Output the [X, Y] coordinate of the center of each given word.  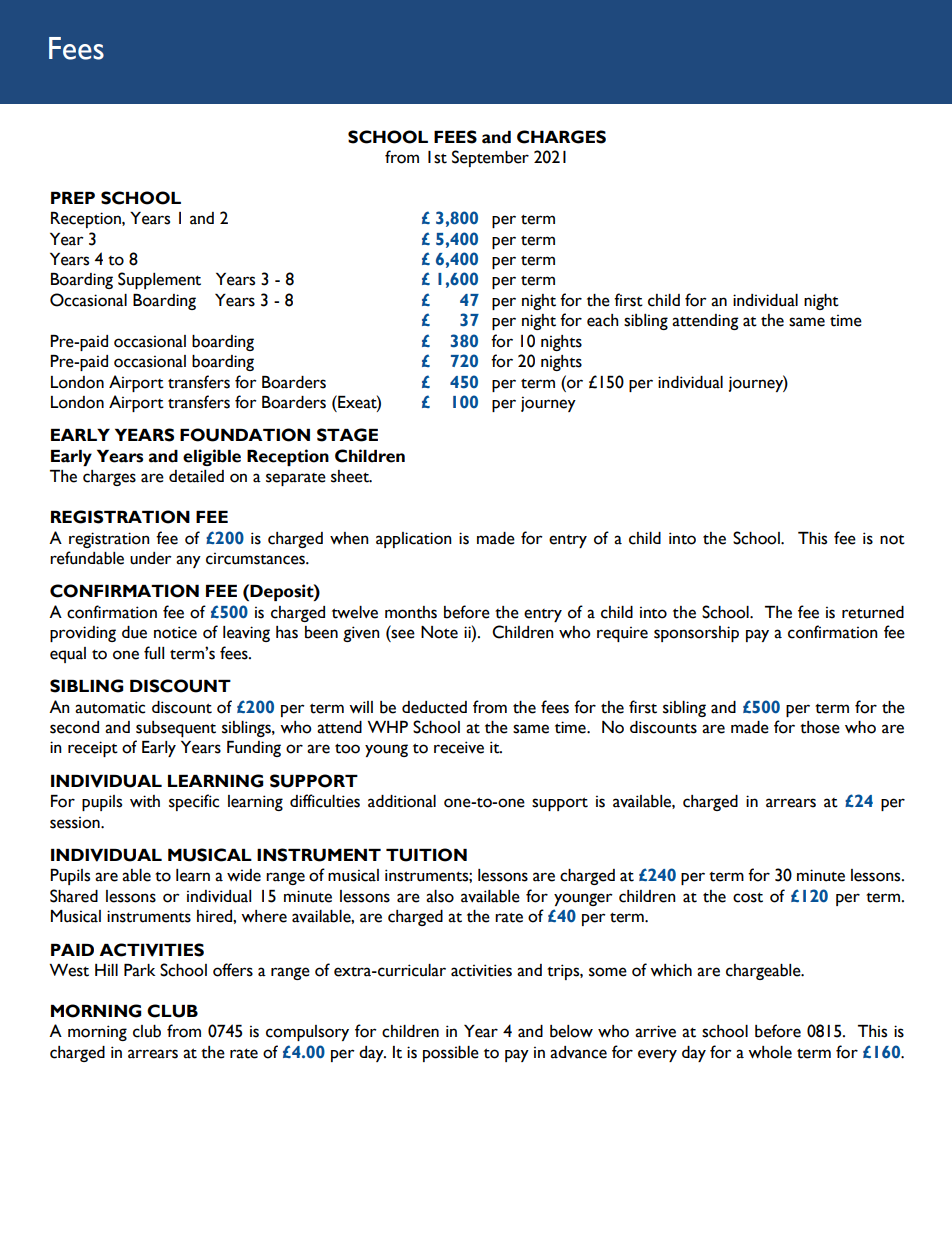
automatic [110, 707]
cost [748, 897]
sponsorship [696, 634]
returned [873, 612]
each [603, 320]
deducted [434, 707]
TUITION [426, 855]
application [414, 540]
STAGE [347, 435]
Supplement [159, 280]
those [820, 727]
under [151, 558]
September [490, 158]
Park [139, 970]
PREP [73, 198]
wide [244, 875]
